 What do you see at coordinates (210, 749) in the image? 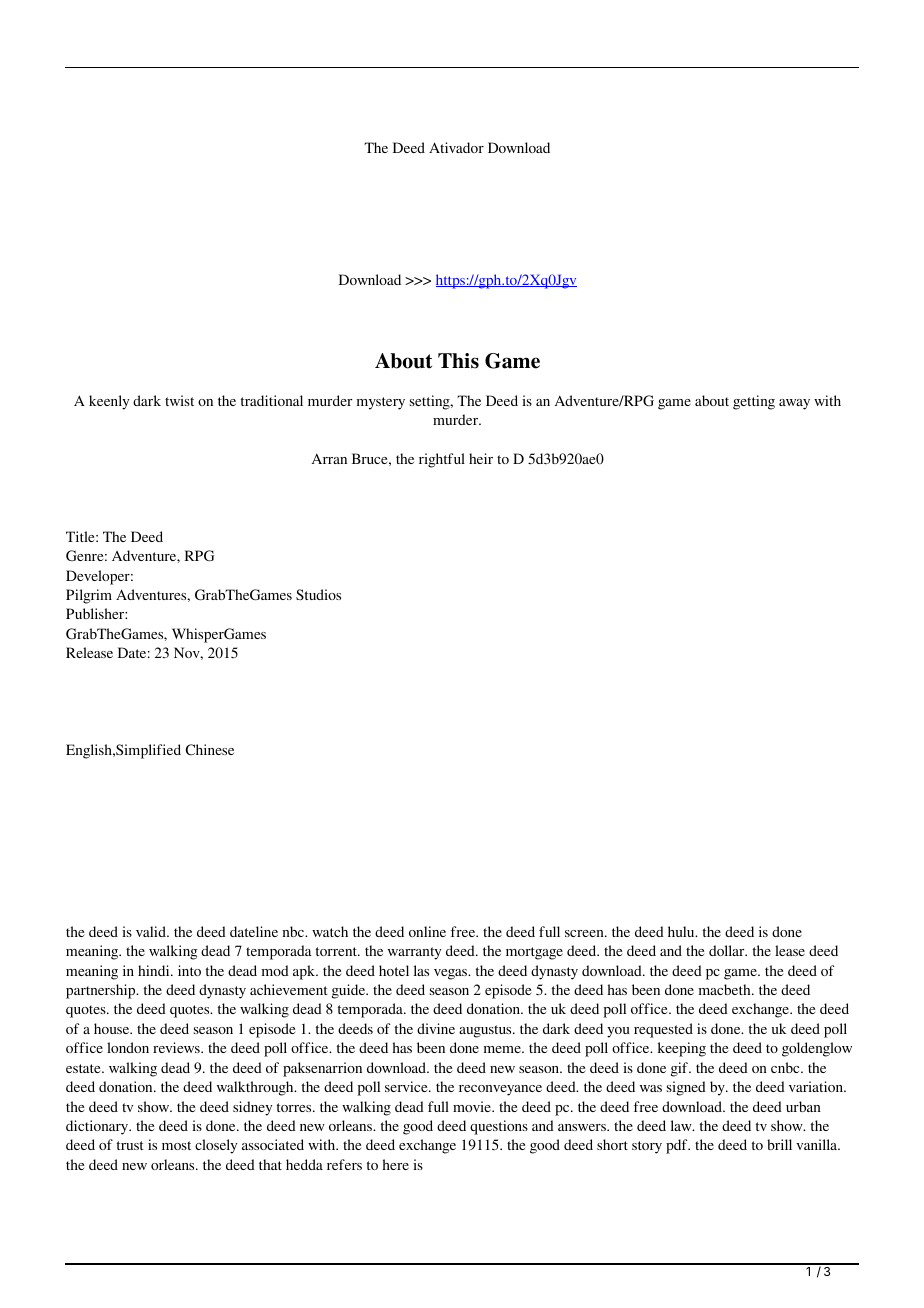
I see `Chinese` at bounding box center [210, 749].
